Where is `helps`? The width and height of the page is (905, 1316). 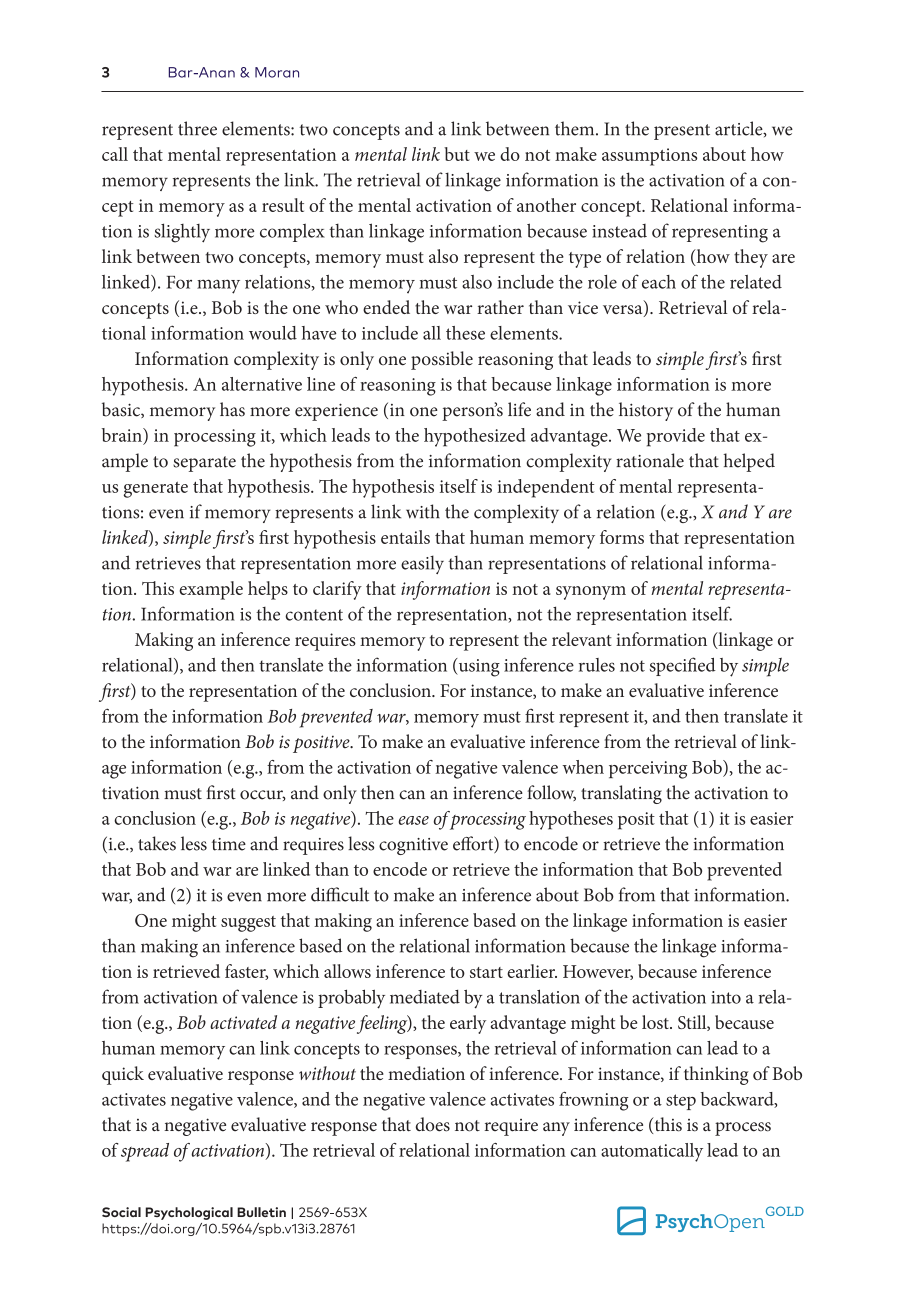 helps is located at coordinates (268, 590).
